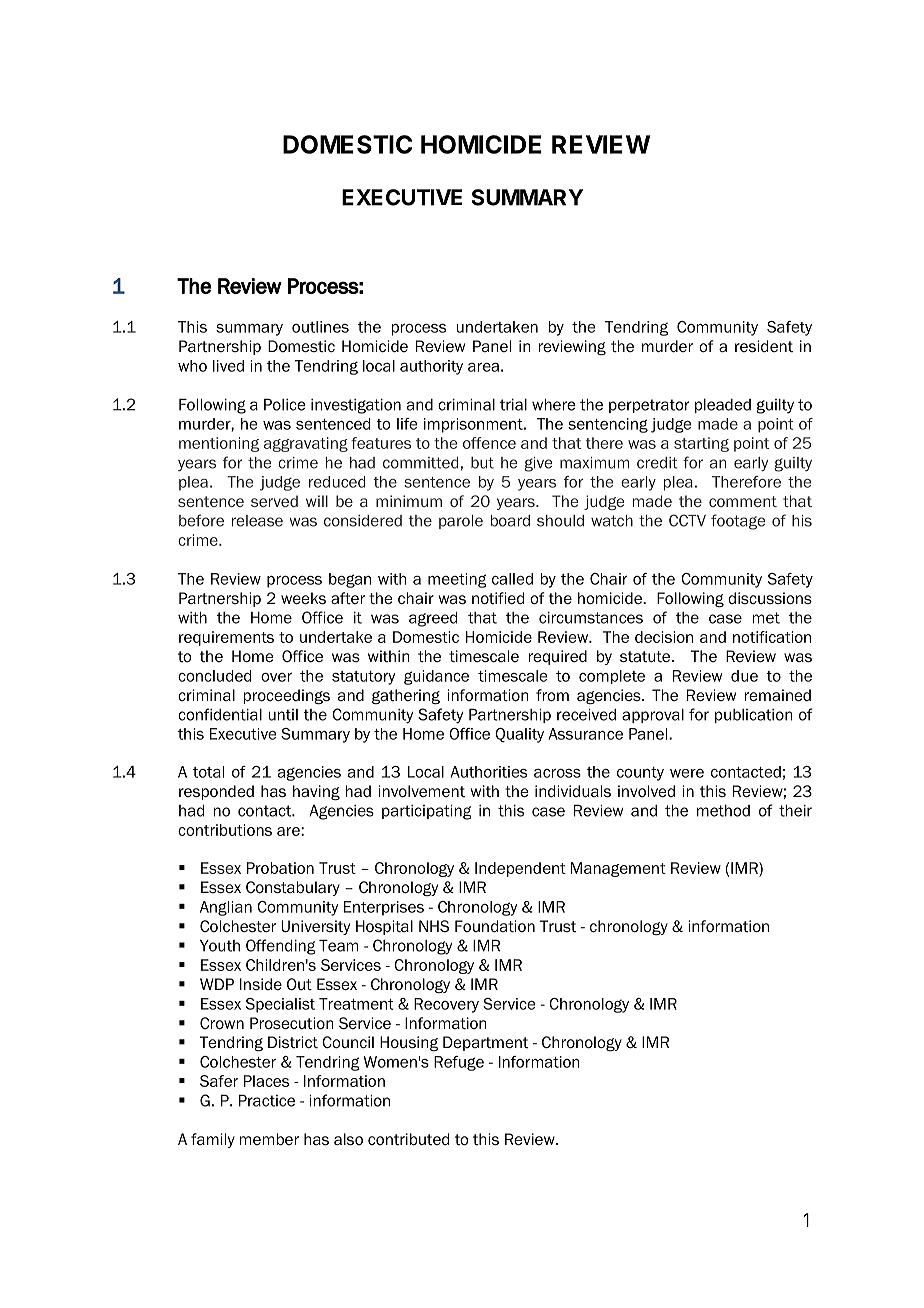 The image size is (924, 1308). I want to click on Refuge, so click(459, 1063).
